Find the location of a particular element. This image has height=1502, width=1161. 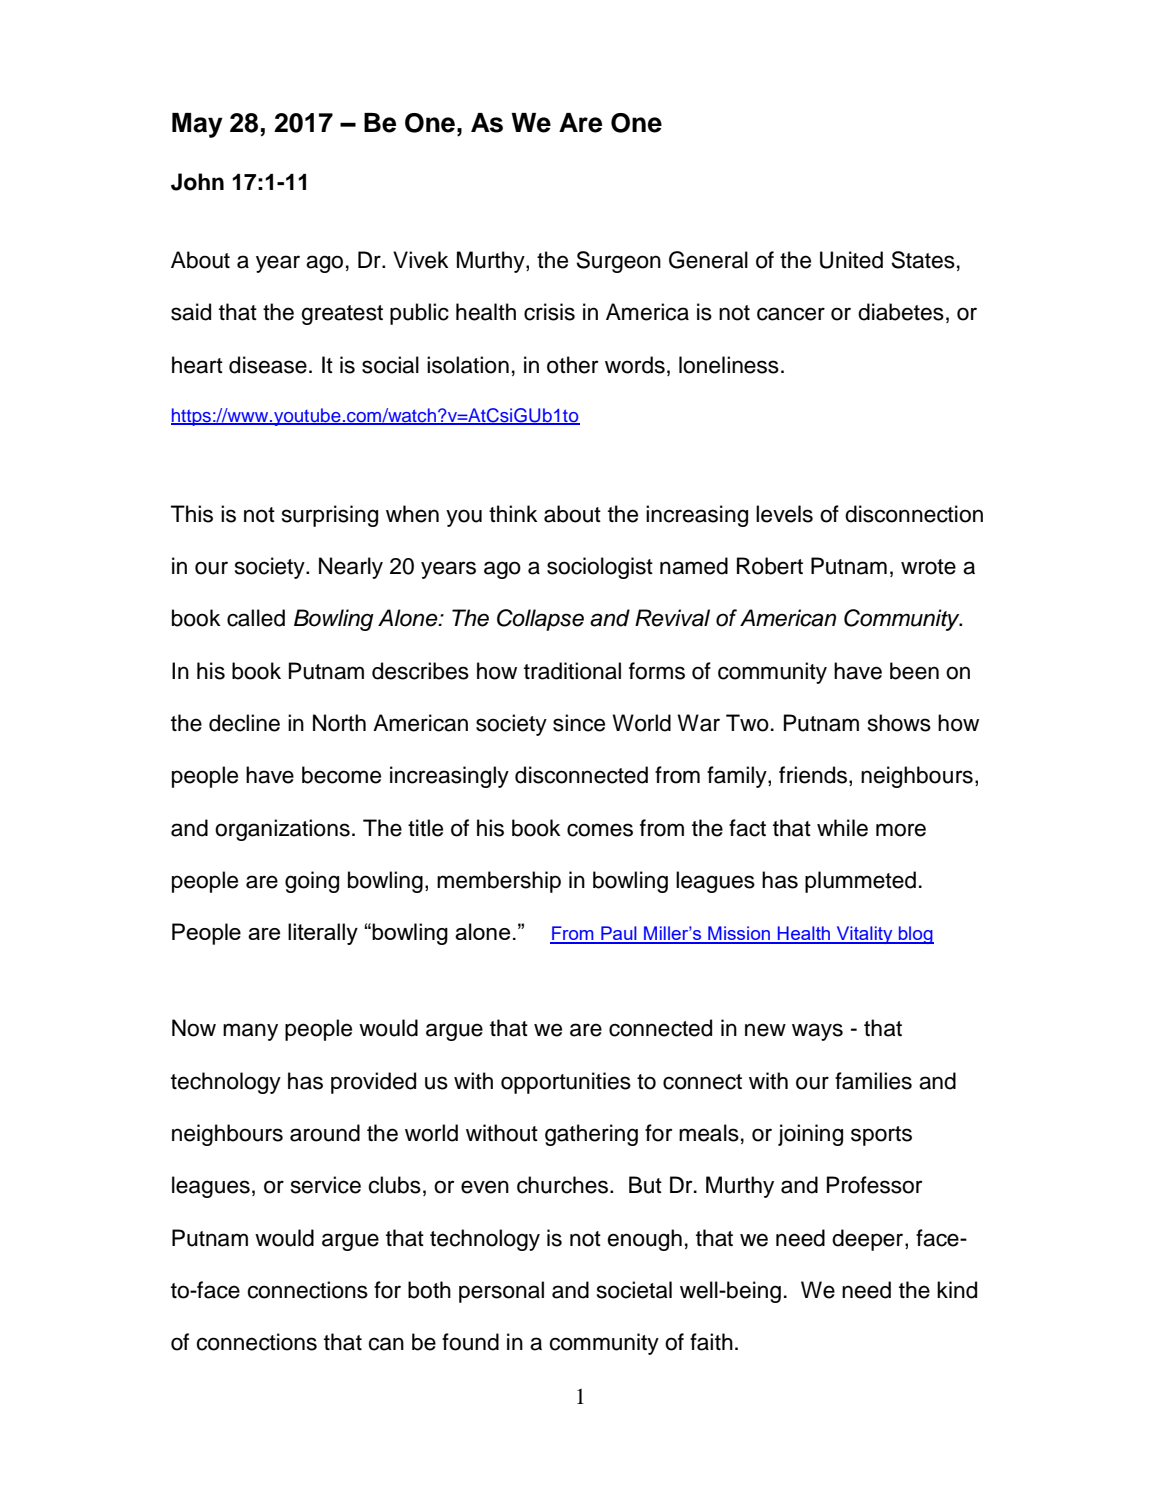

surprising is located at coordinates (330, 516).
